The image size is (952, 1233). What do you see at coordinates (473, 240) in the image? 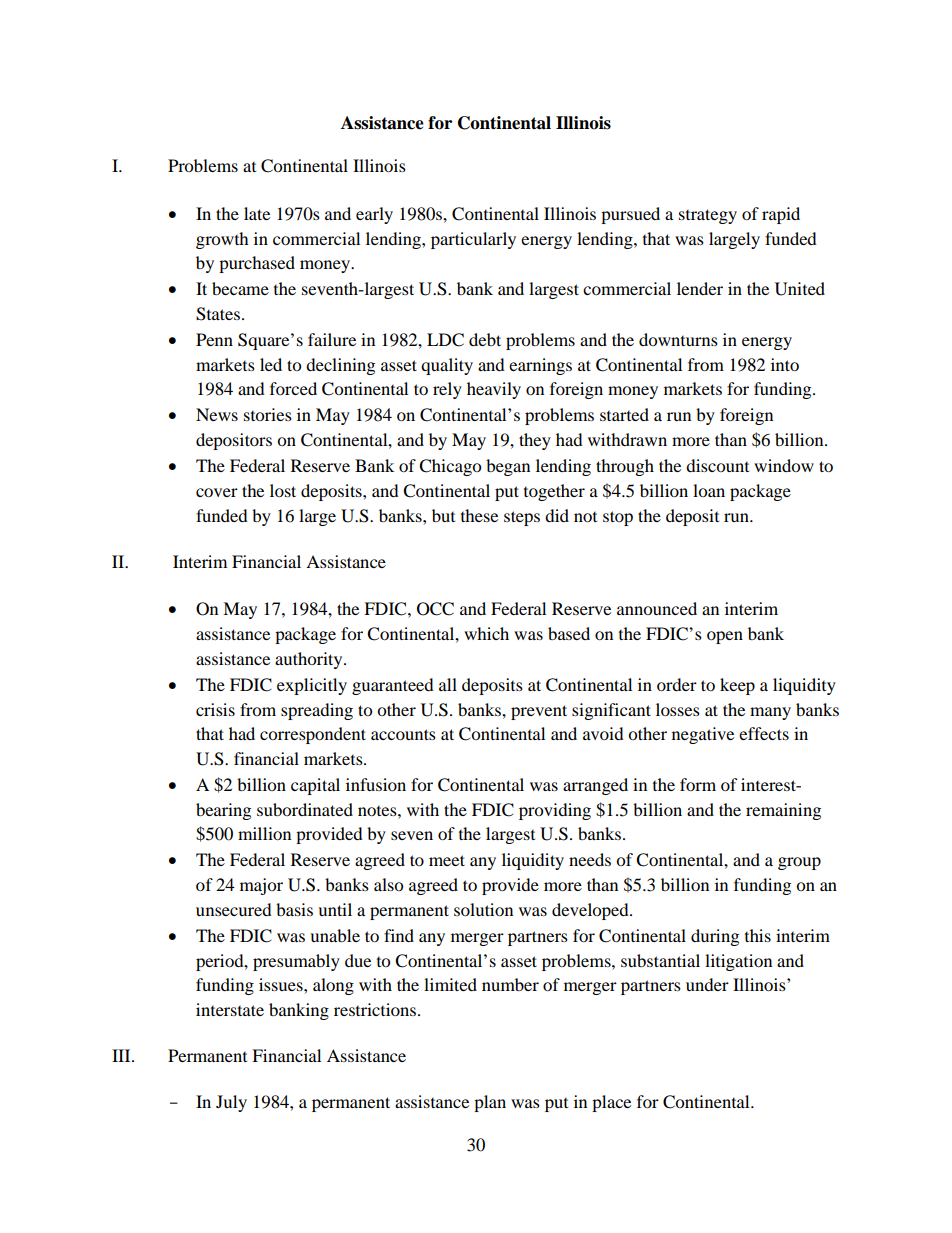
I see `particularly` at bounding box center [473, 240].
